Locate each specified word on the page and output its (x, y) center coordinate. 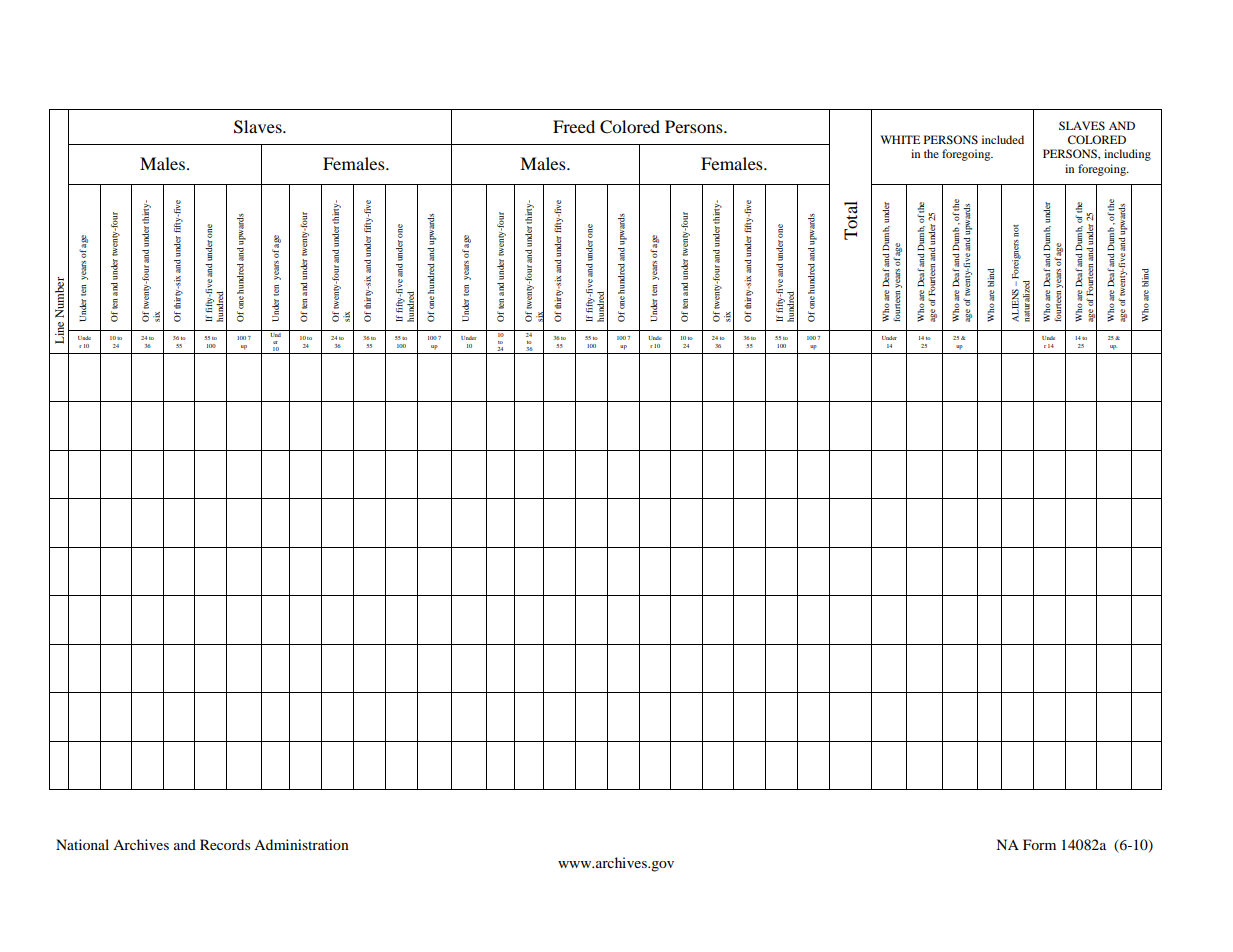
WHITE (900, 139)
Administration (301, 844)
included (1003, 139)
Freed (574, 126)
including (1127, 155)
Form (1039, 844)
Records (225, 844)
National (82, 844)
